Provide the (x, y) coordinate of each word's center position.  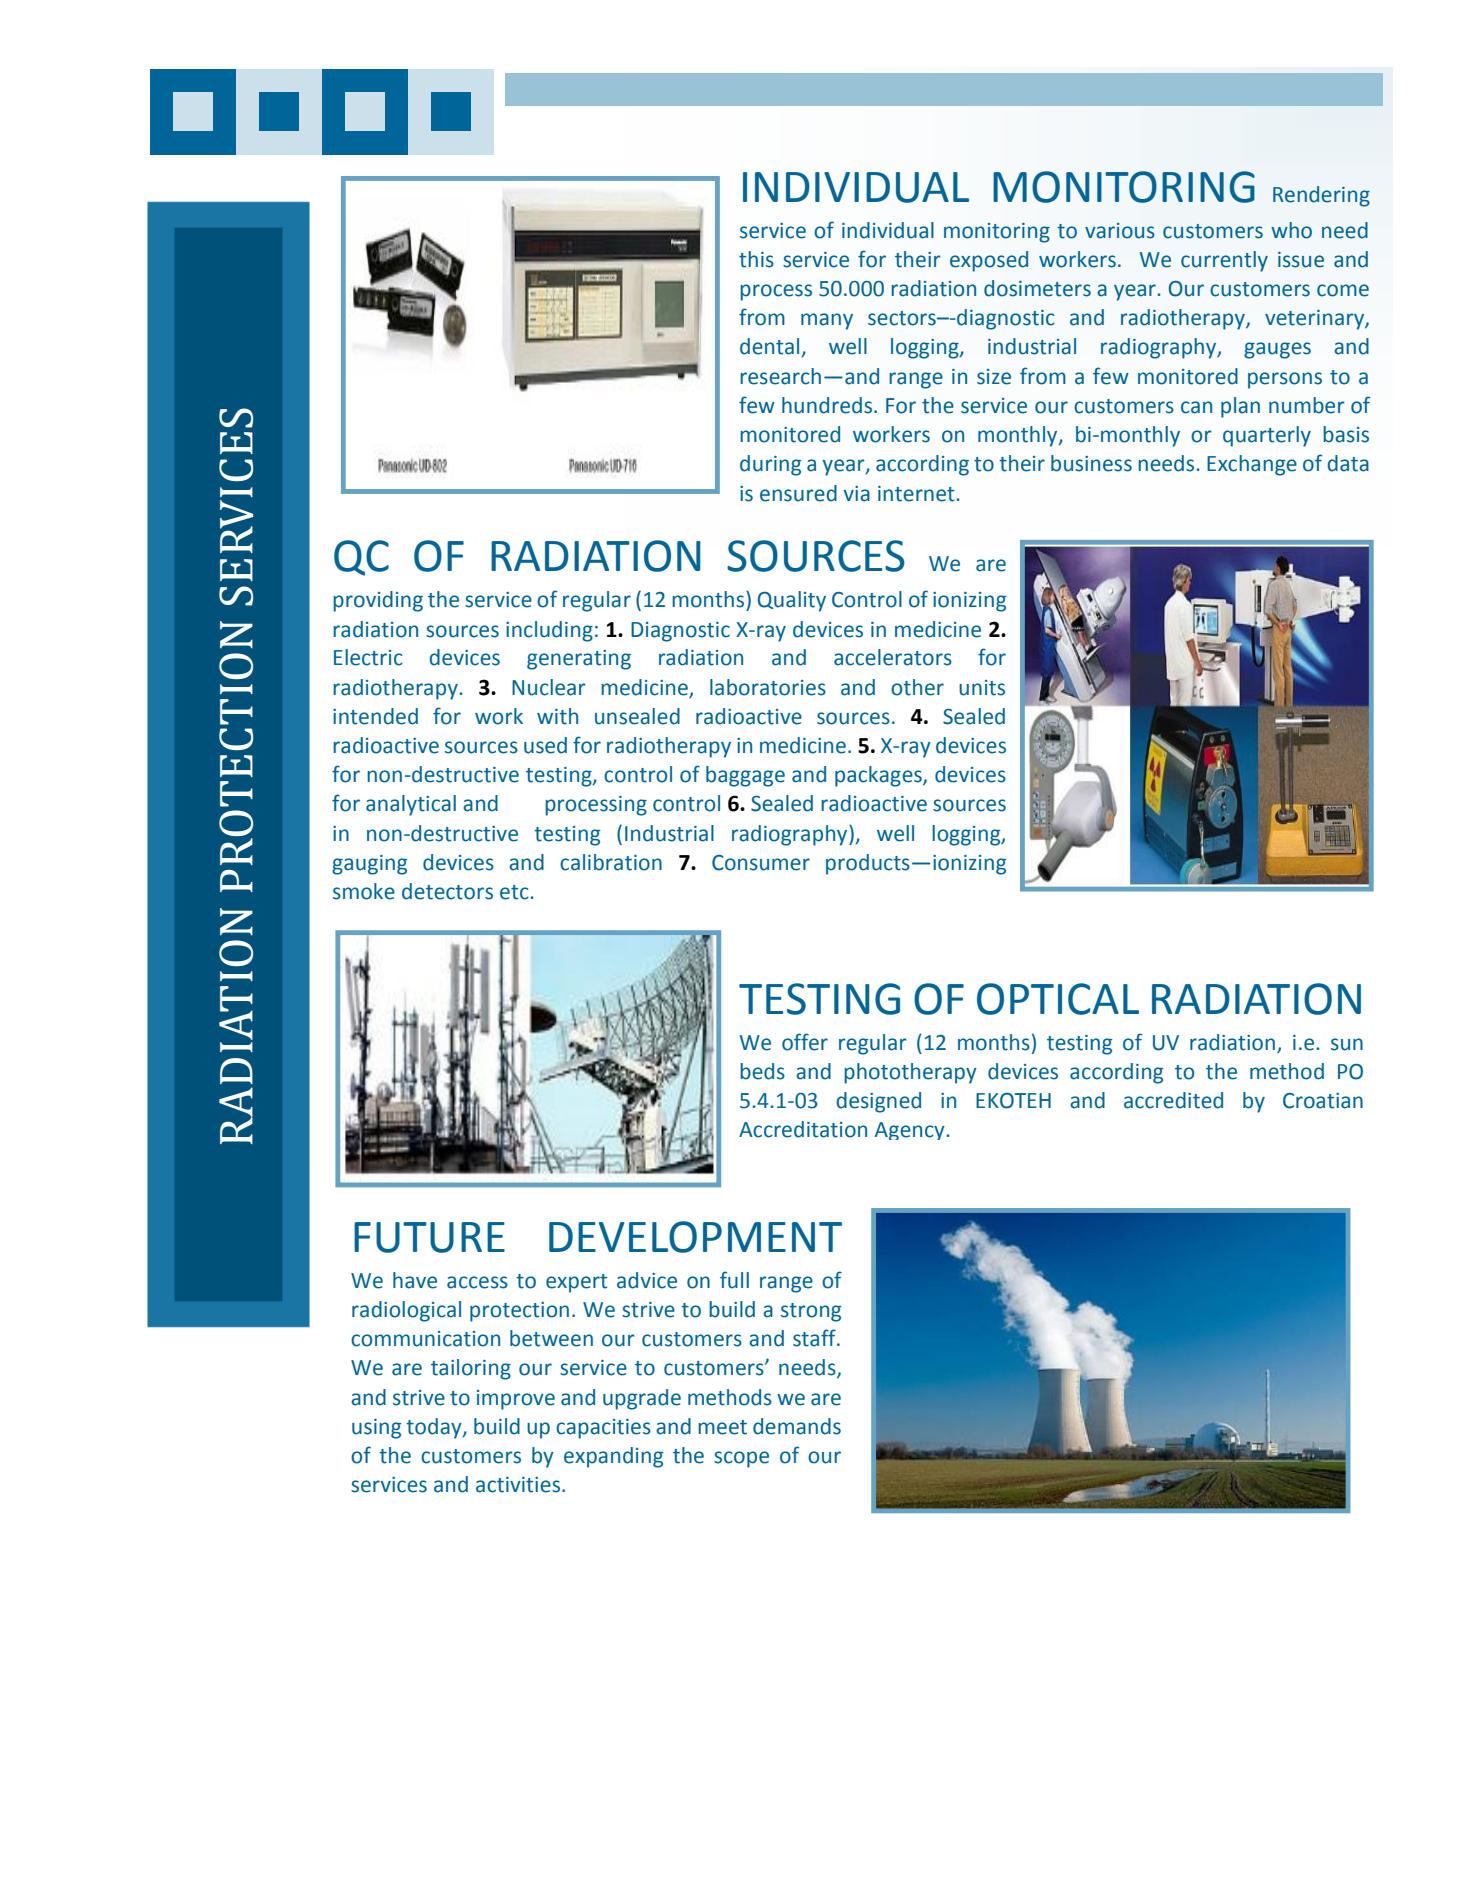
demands (797, 1426)
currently (1224, 261)
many (827, 321)
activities (519, 1485)
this (756, 259)
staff (815, 1338)
